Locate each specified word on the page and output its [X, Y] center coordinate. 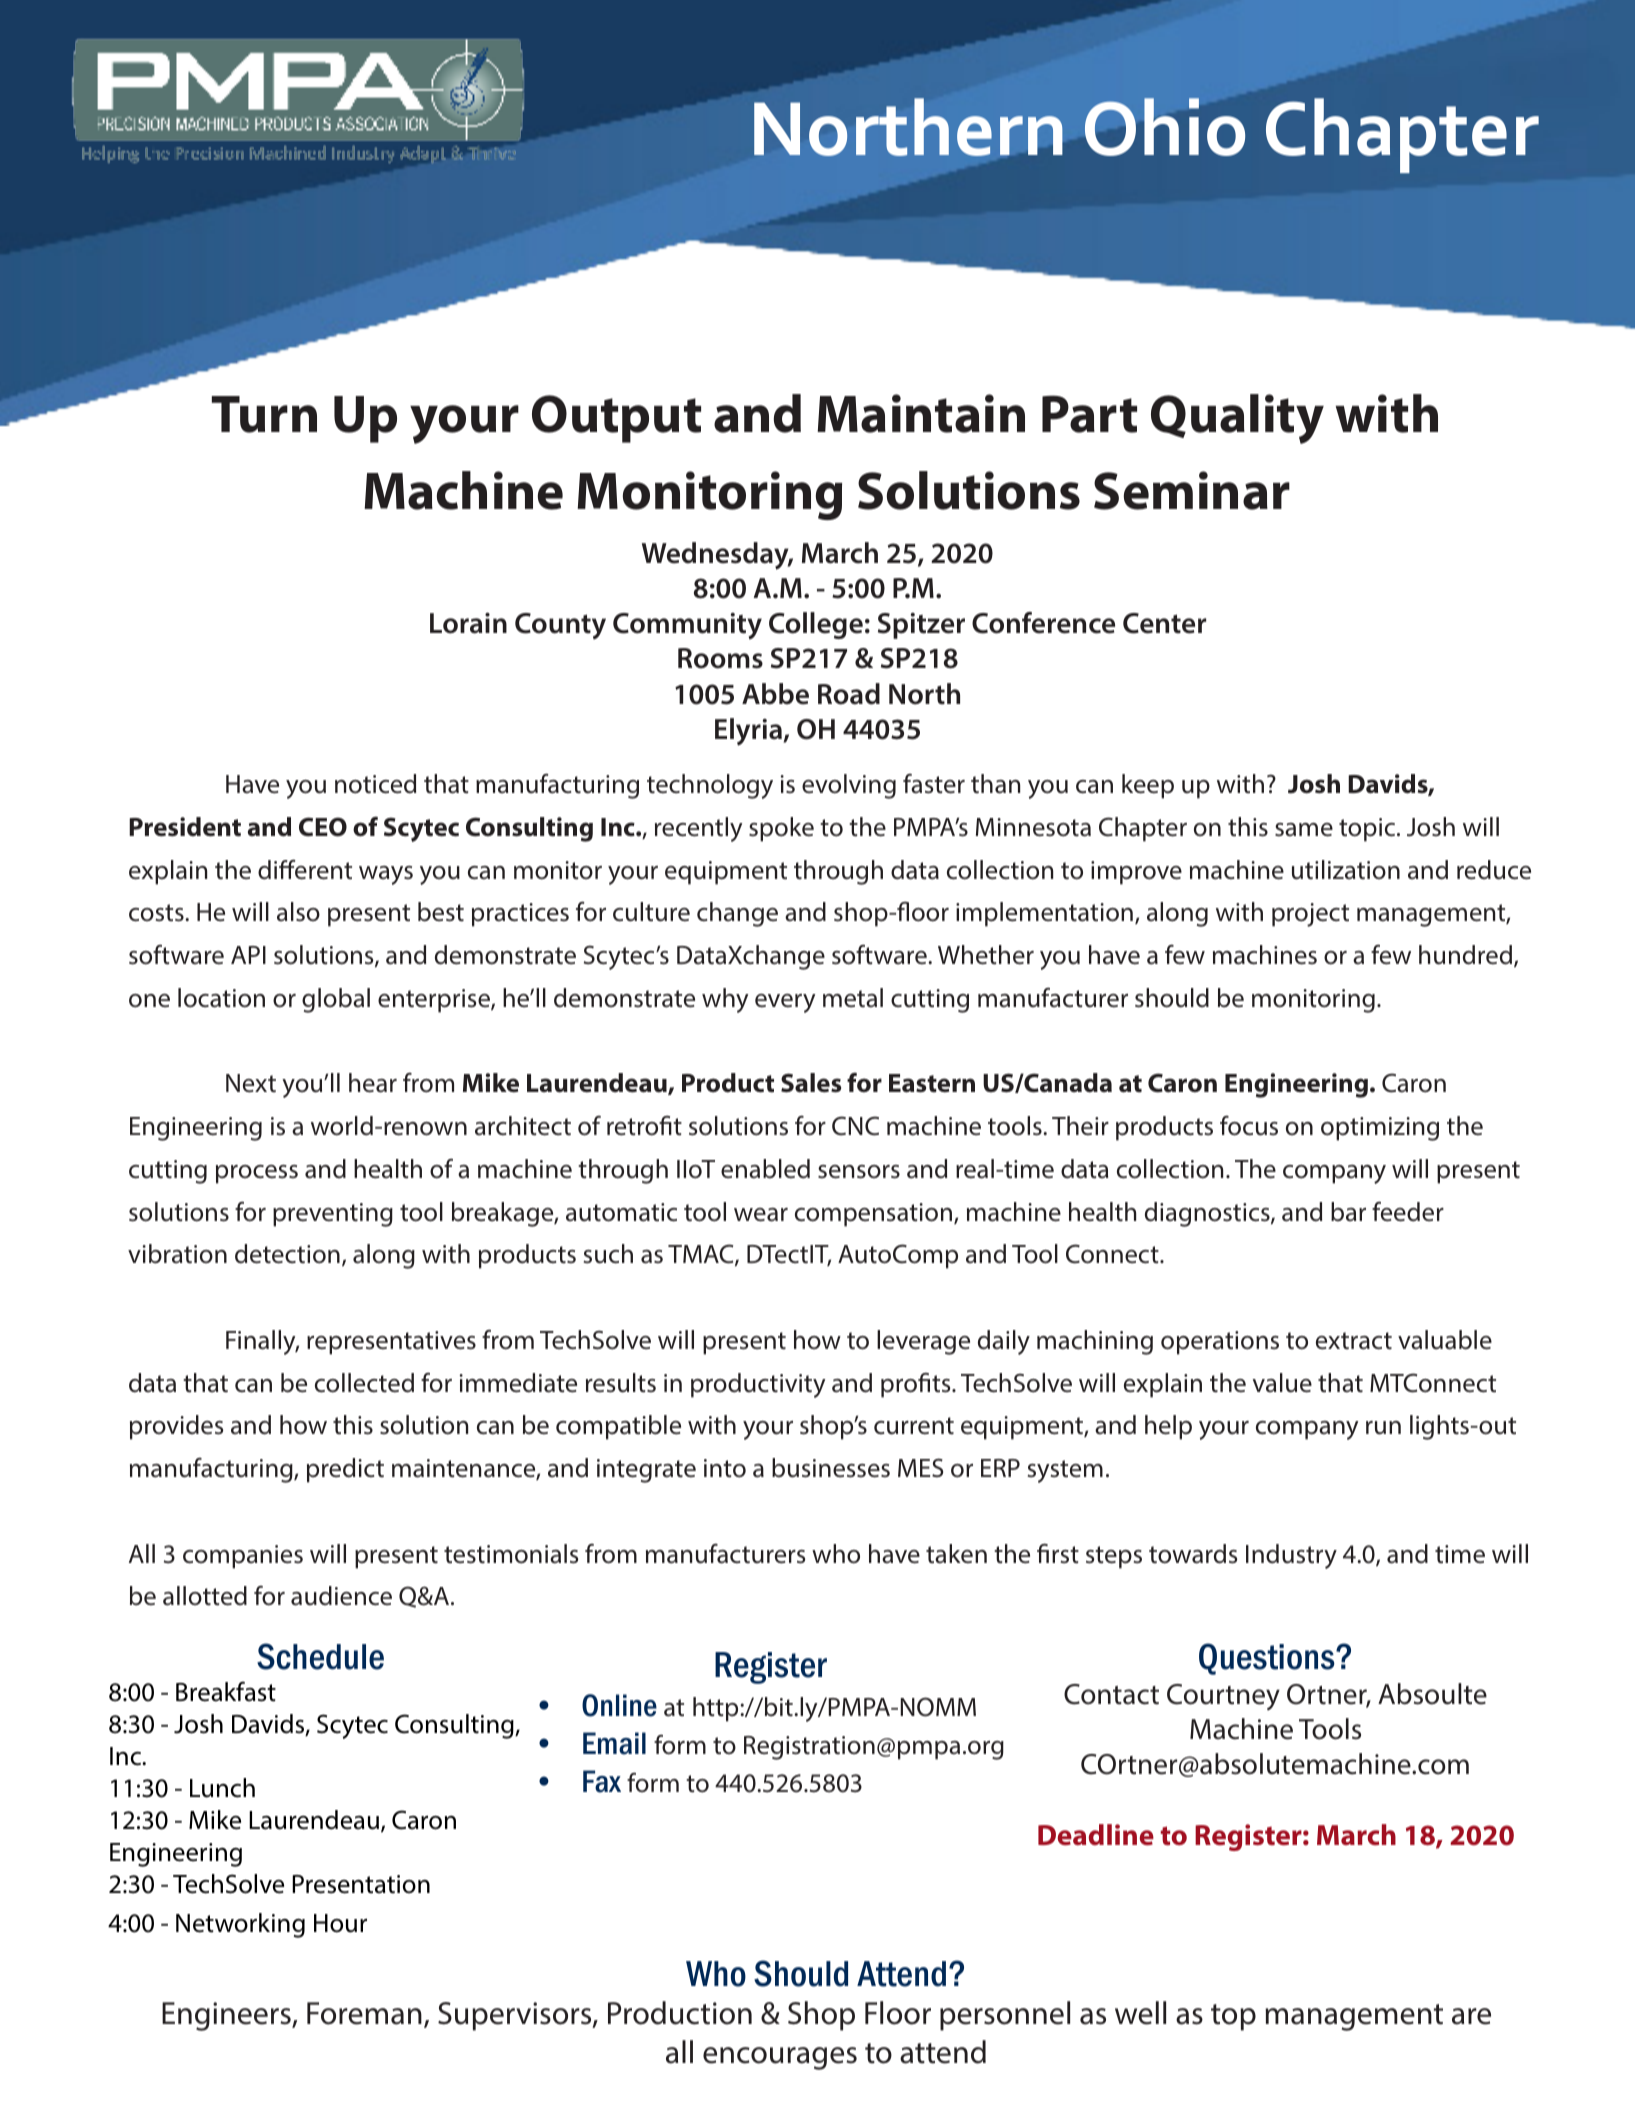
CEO [323, 827]
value [1282, 1383]
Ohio [1165, 127]
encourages [780, 2058]
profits [917, 1385]
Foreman [364, 2013]
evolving [849, 786]
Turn [264, 414]
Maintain [921, 413]
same [1304, 830]
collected [364, 1383]
